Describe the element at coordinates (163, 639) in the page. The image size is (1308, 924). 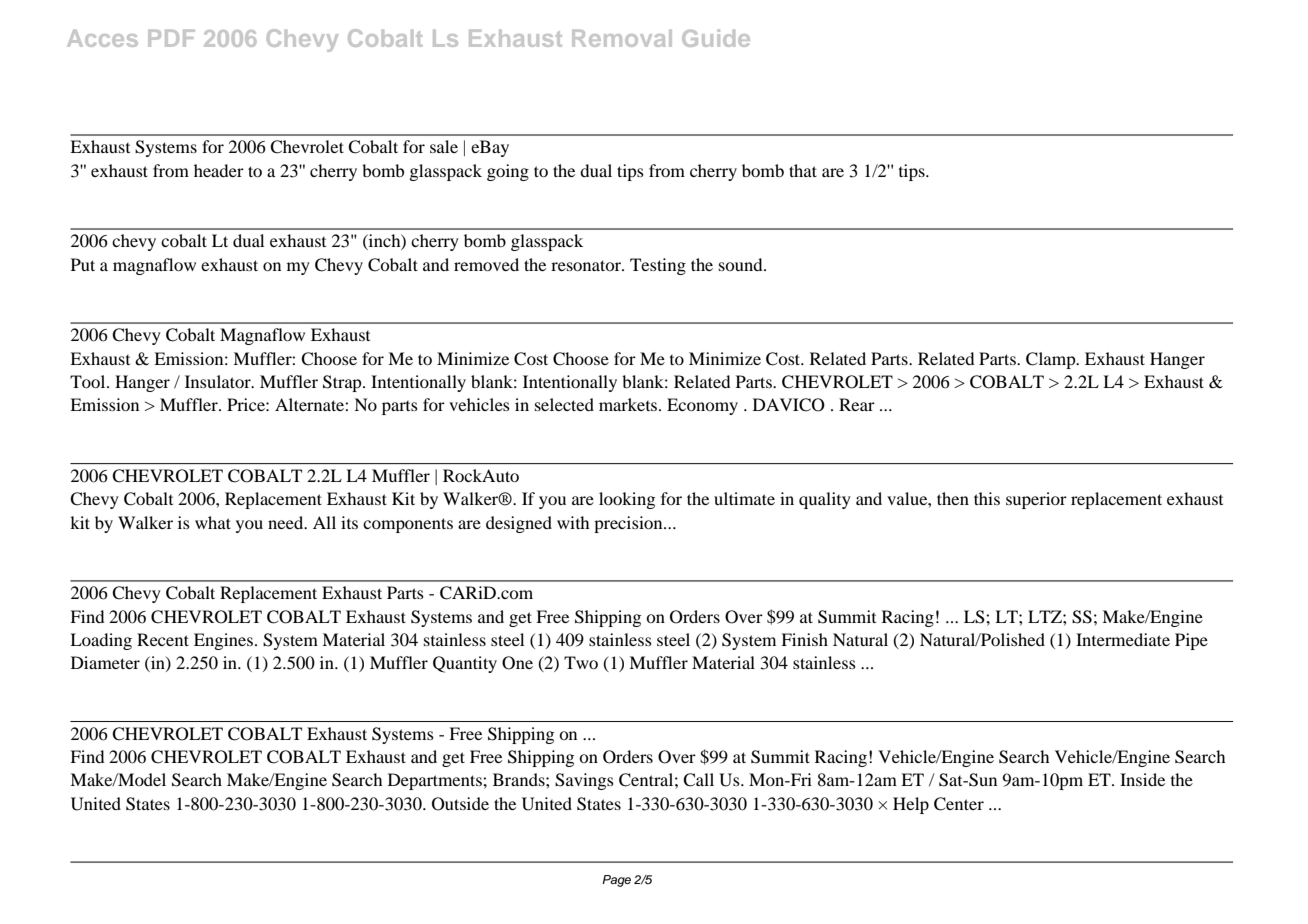
I see `Recent` at that location.
